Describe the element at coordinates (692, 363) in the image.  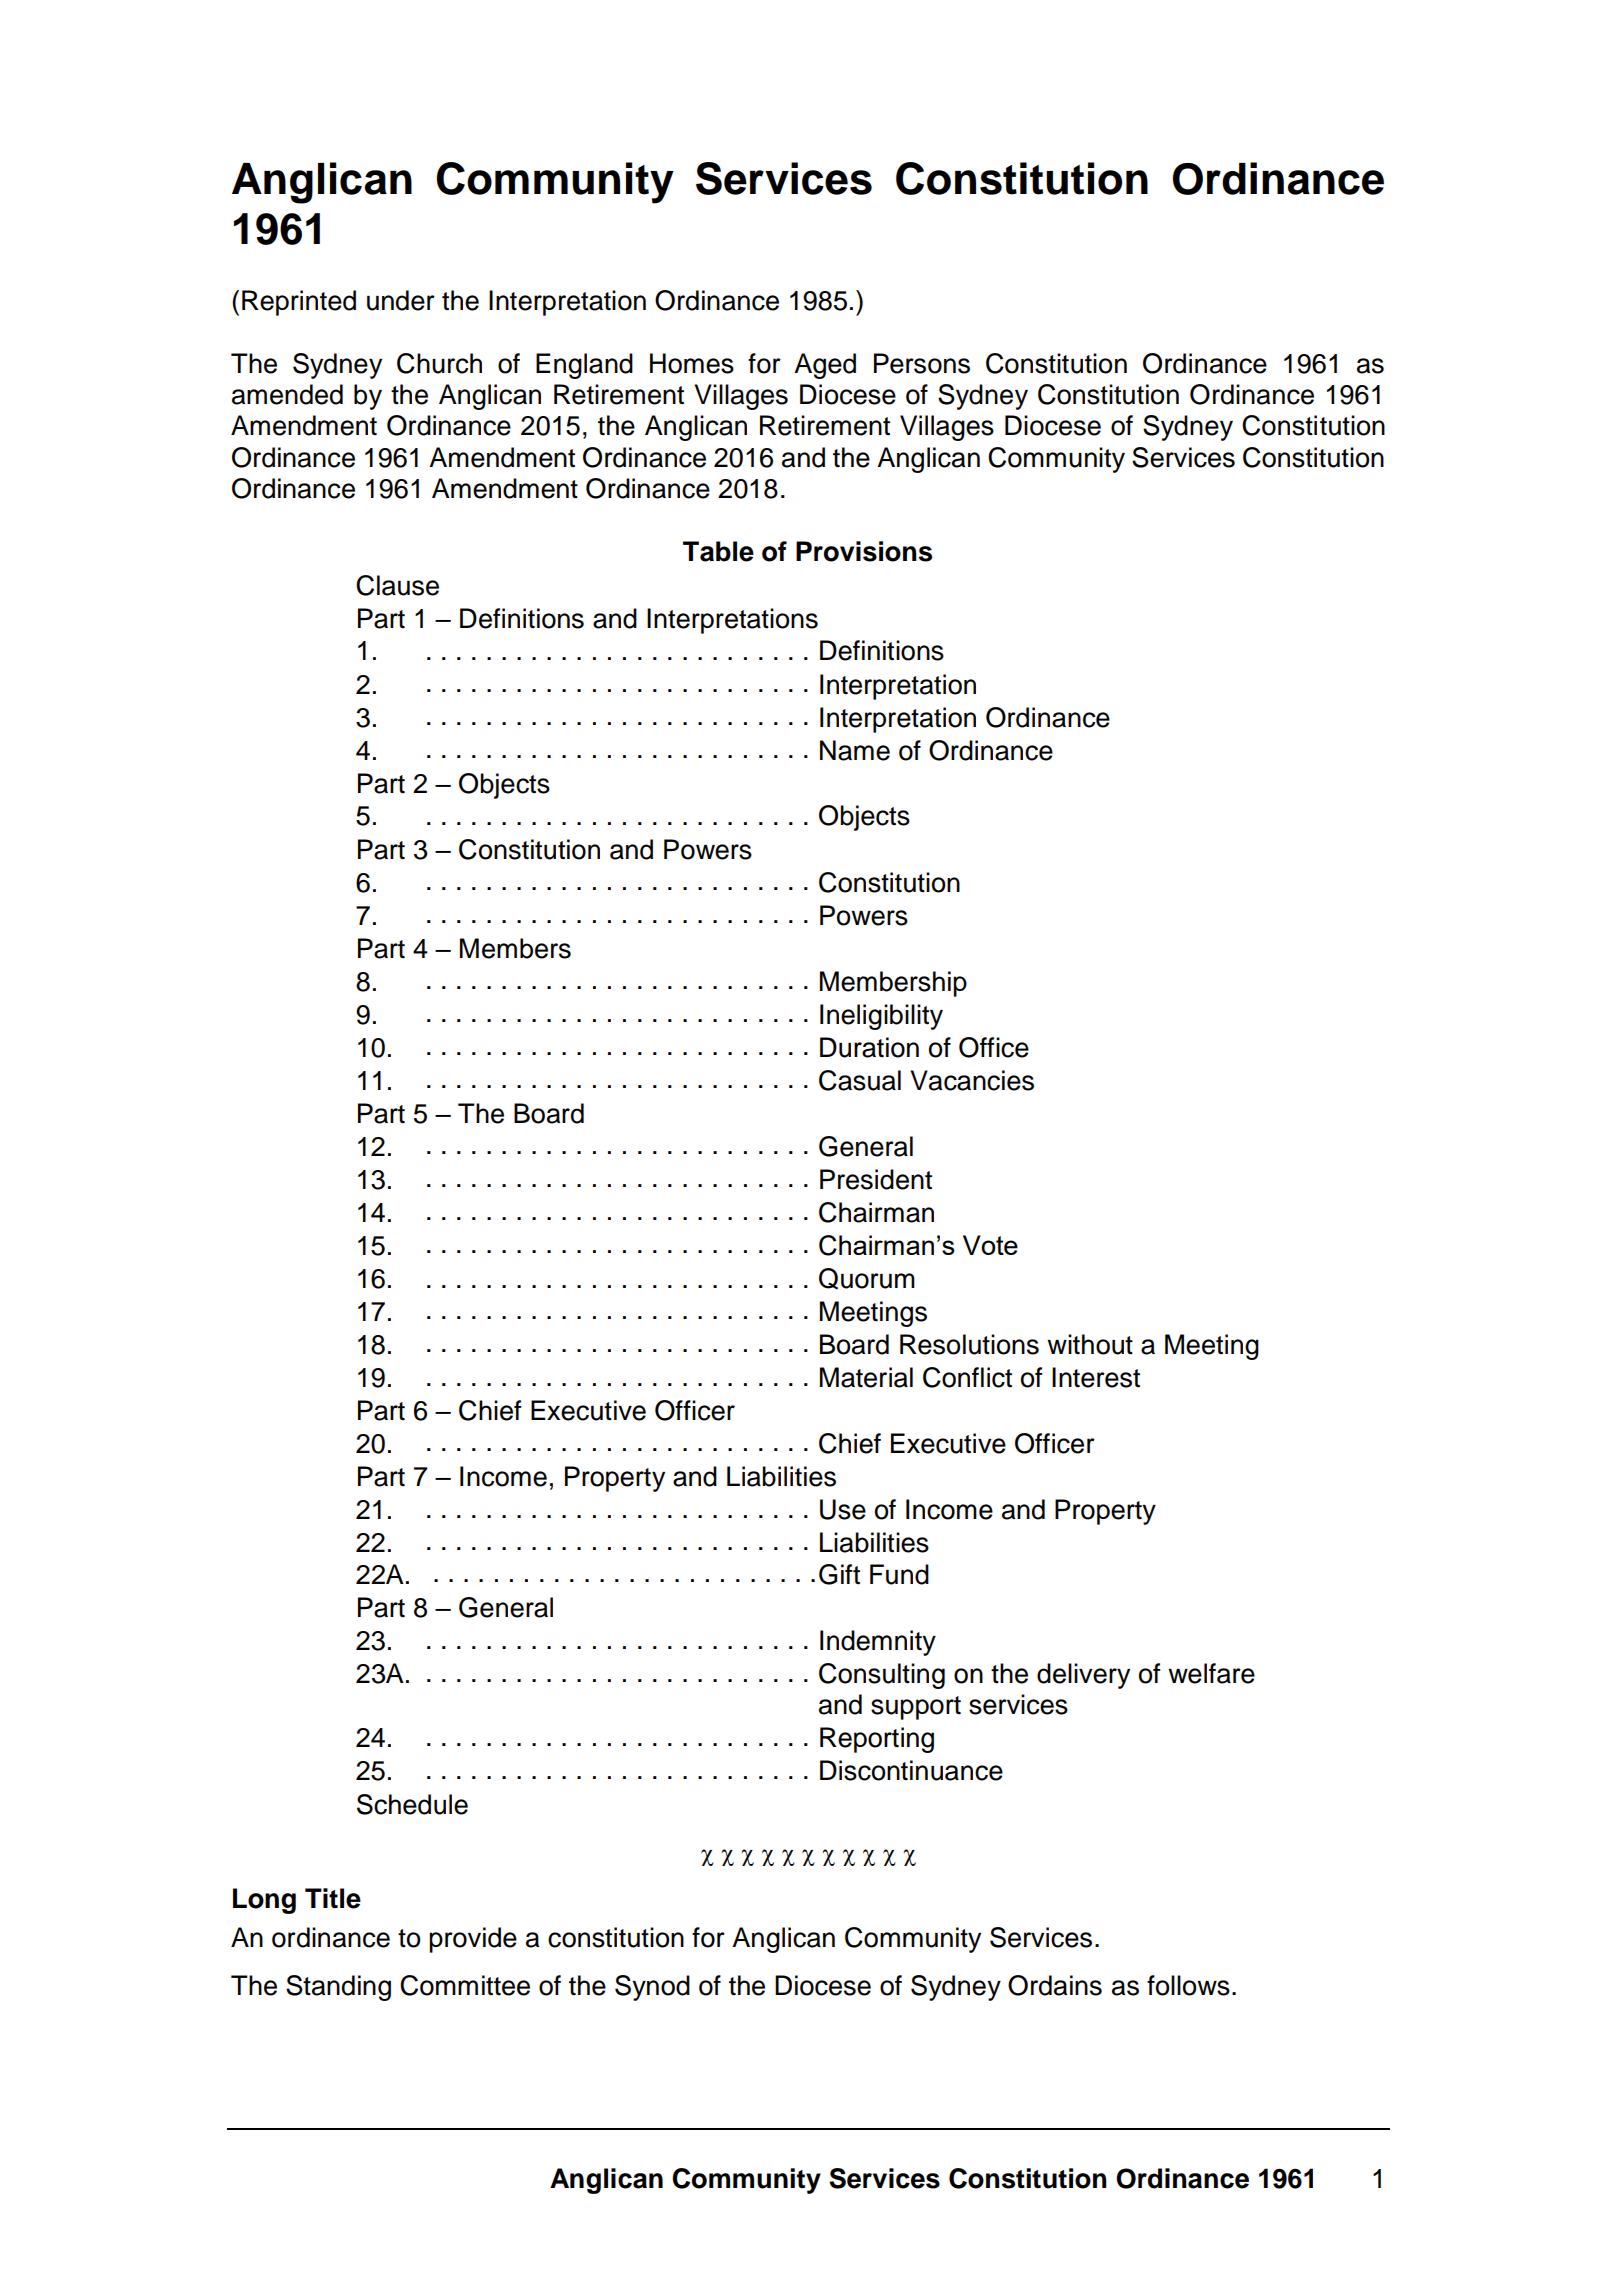
I see `Homes` at that location.
